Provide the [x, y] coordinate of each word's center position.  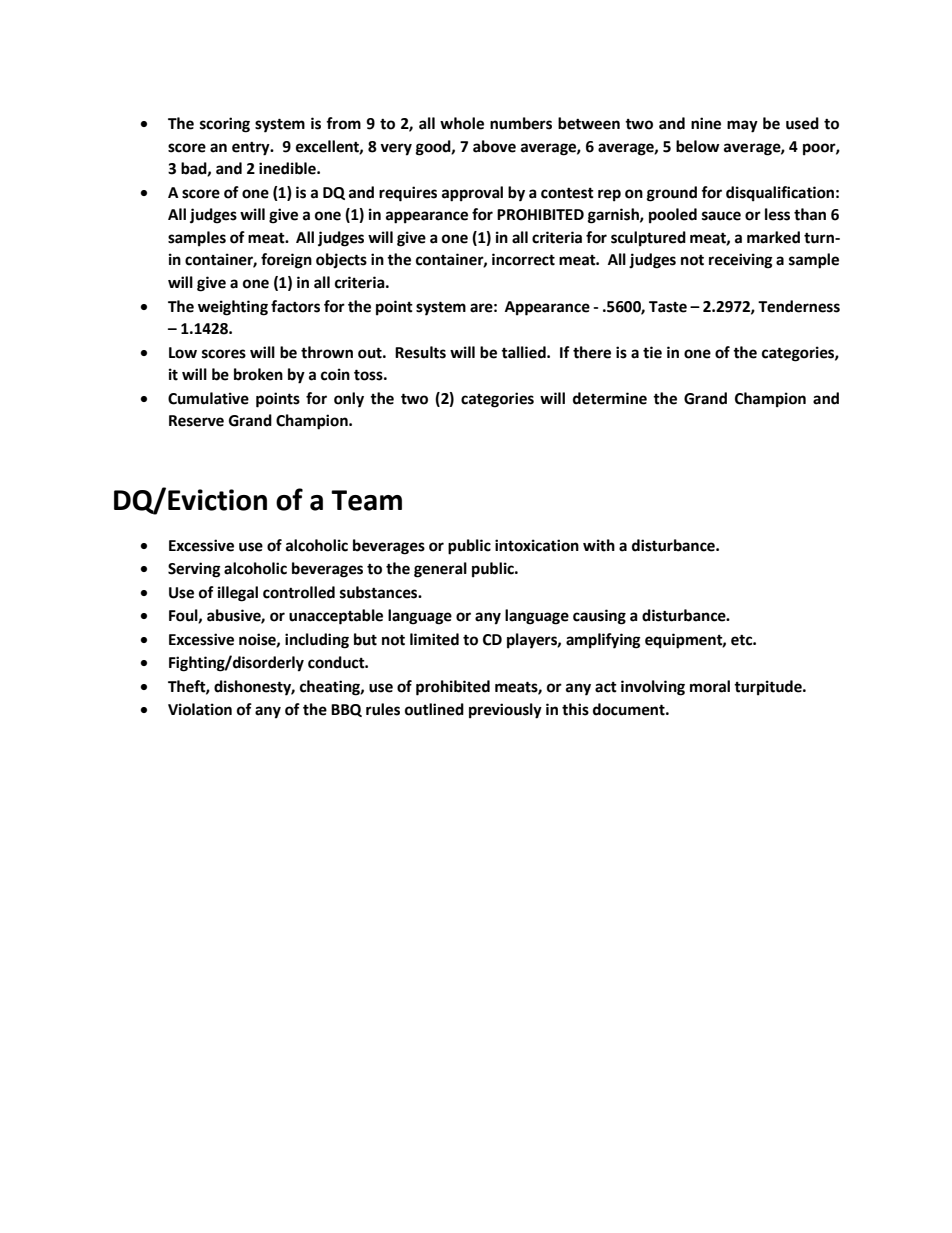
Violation [200, 709]
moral [710, 686]
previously [505, 711]
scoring [225, 125]
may [742, 126]
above [494, 146]
